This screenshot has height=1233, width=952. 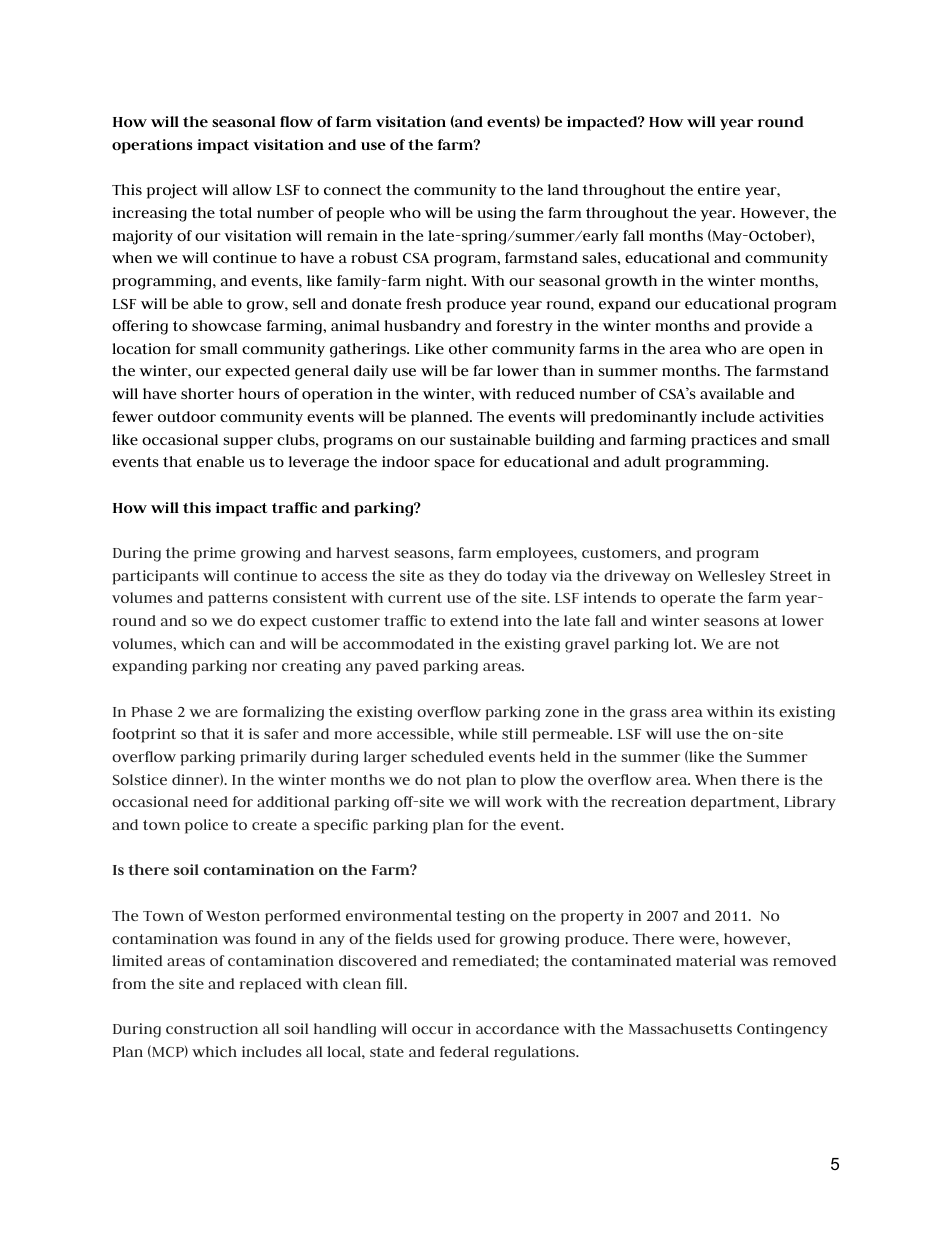 I want to click on patterns, so click(x=238, y=600).
